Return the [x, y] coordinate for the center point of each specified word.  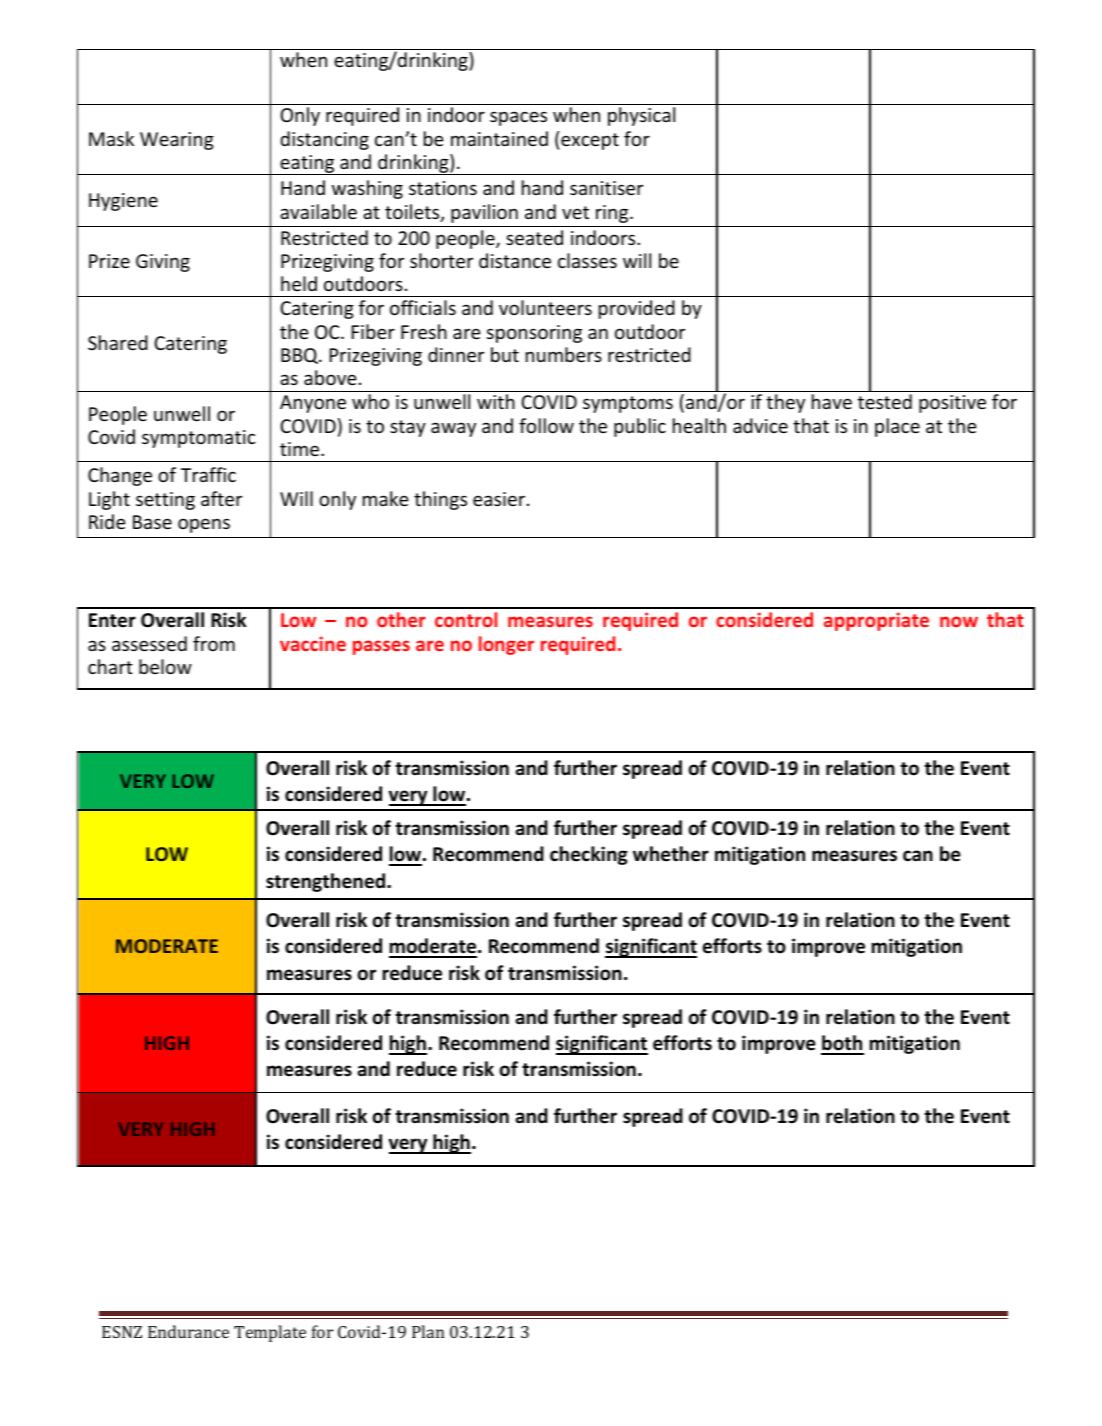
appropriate [876, 621]
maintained [499, 138]
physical [641, 116]
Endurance [188, 1331]
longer [506, 645]
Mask [111, 138]
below [165, 666]
